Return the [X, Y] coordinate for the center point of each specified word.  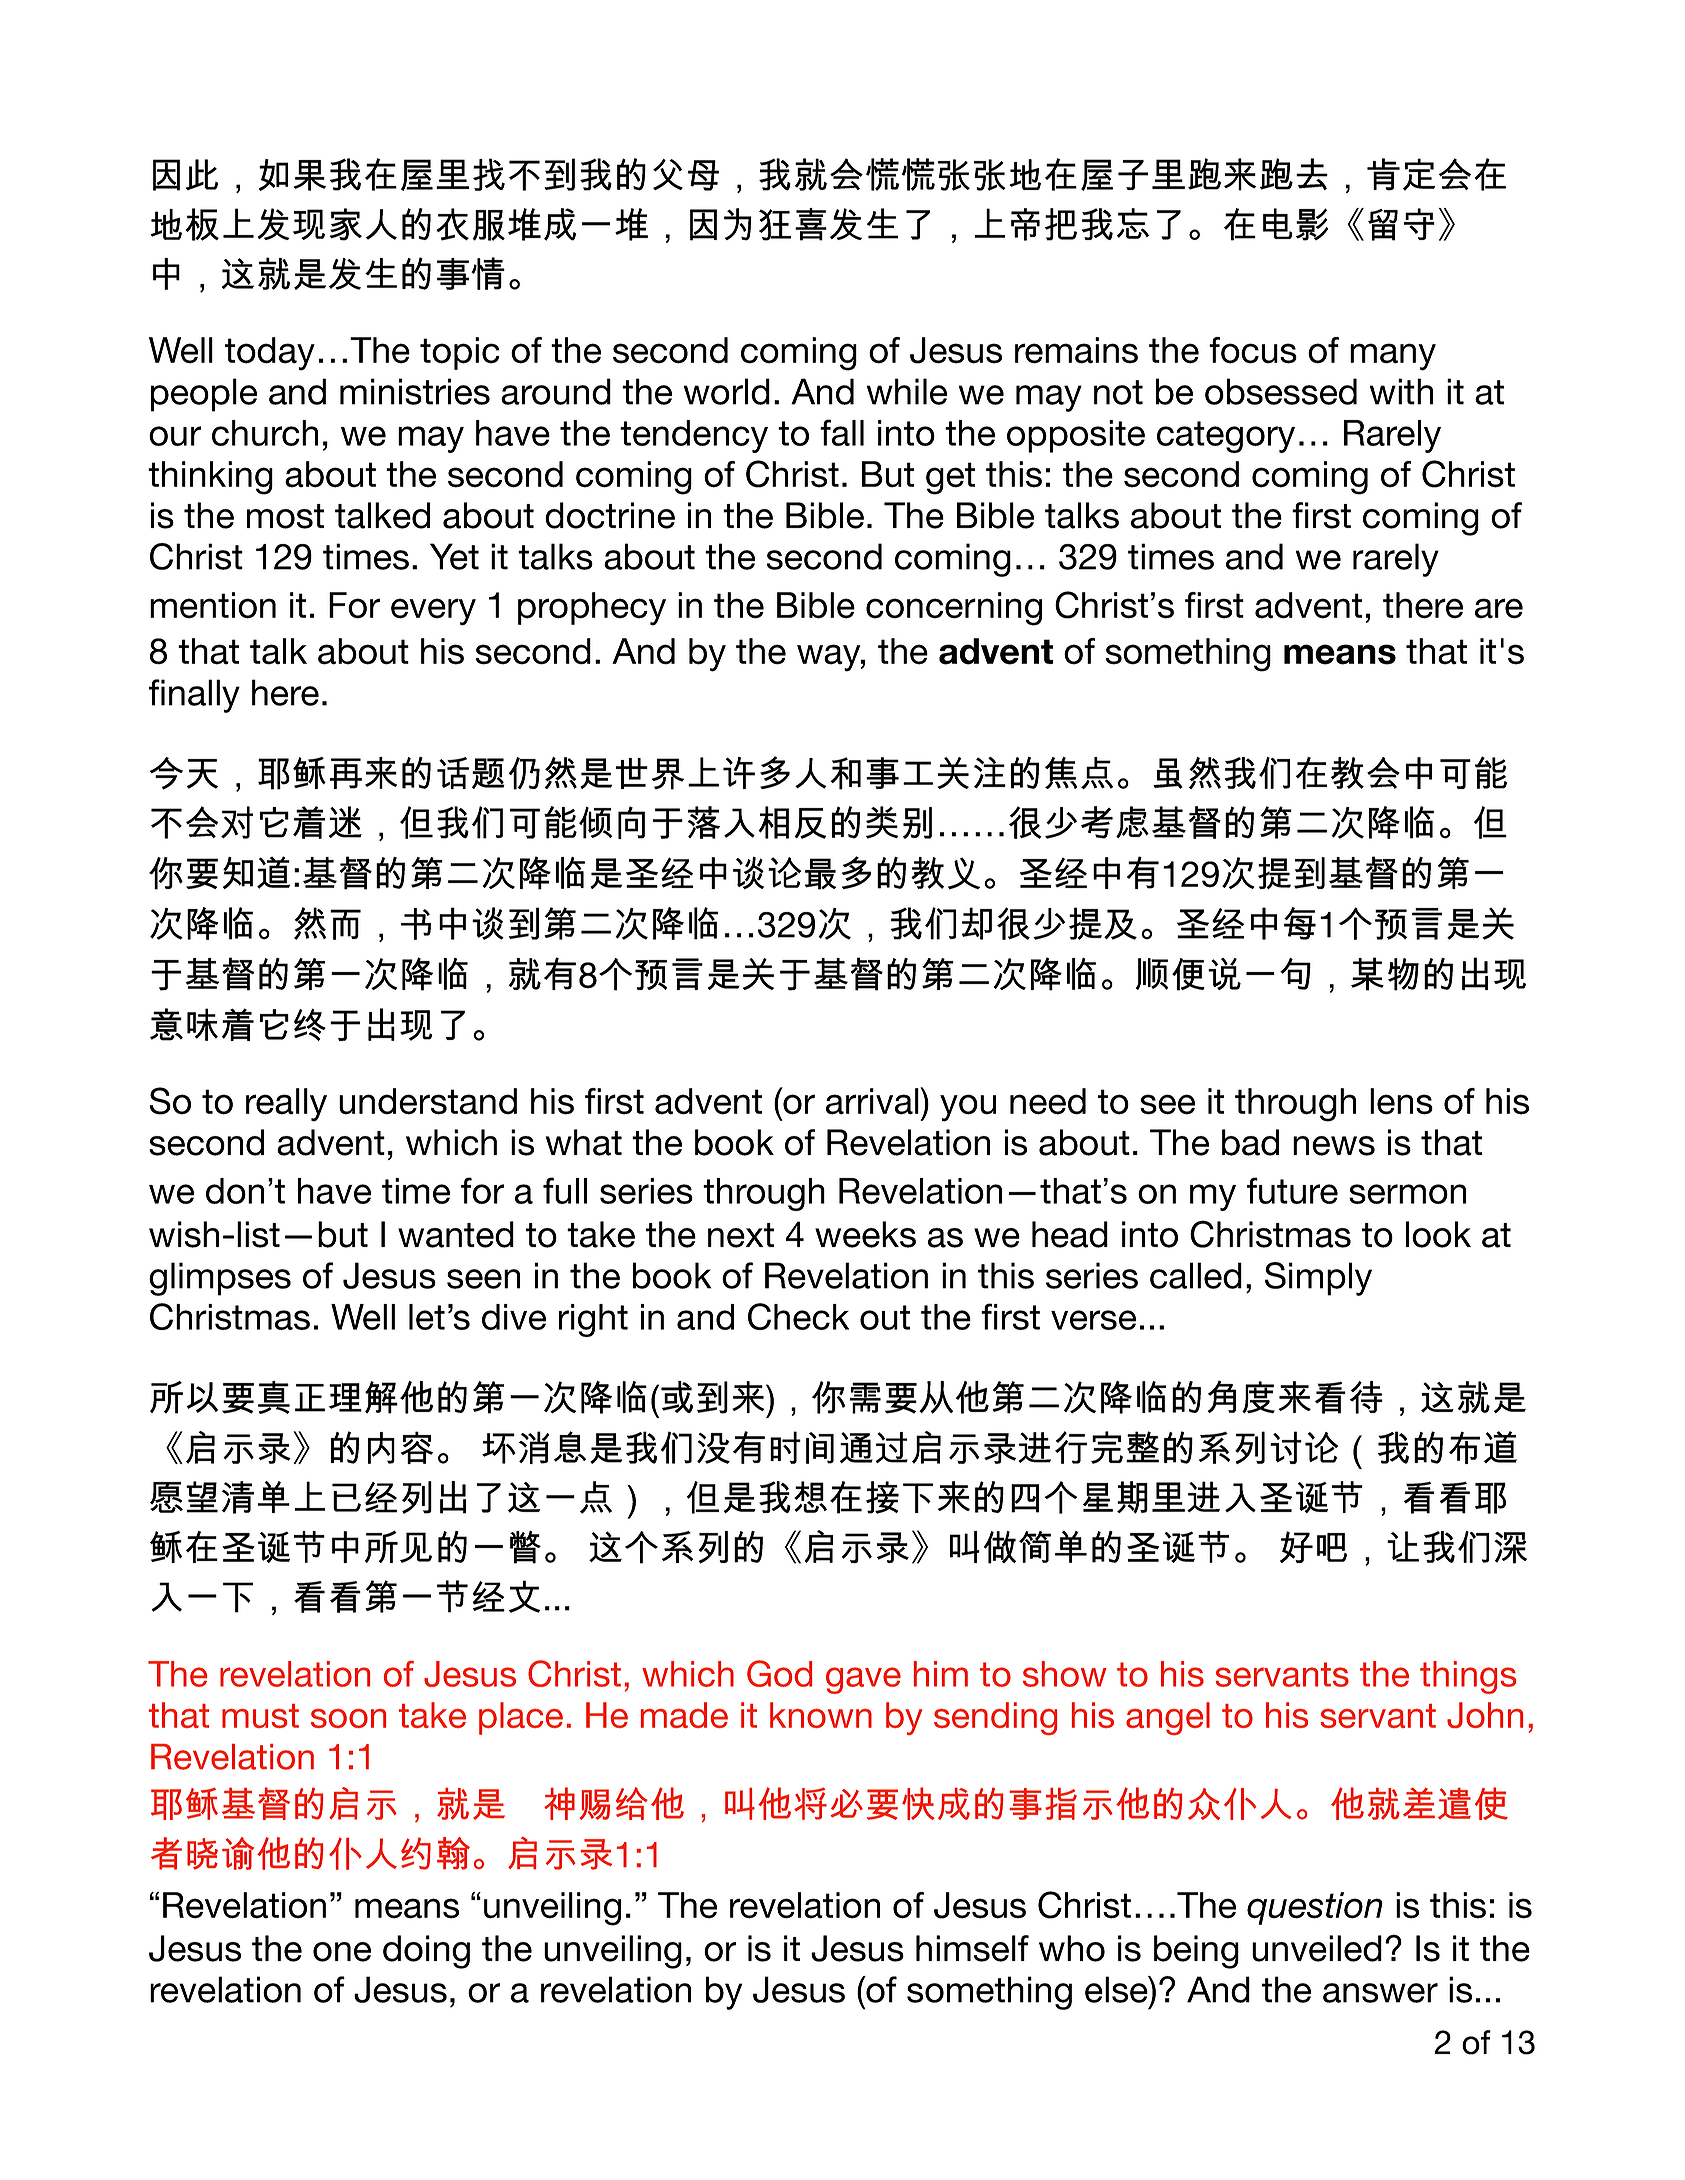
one [342, 1952]
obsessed [1281, 391]
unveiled [1317, 1948]
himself [972, 1948]
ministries [415, 391]
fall [842, 432]
